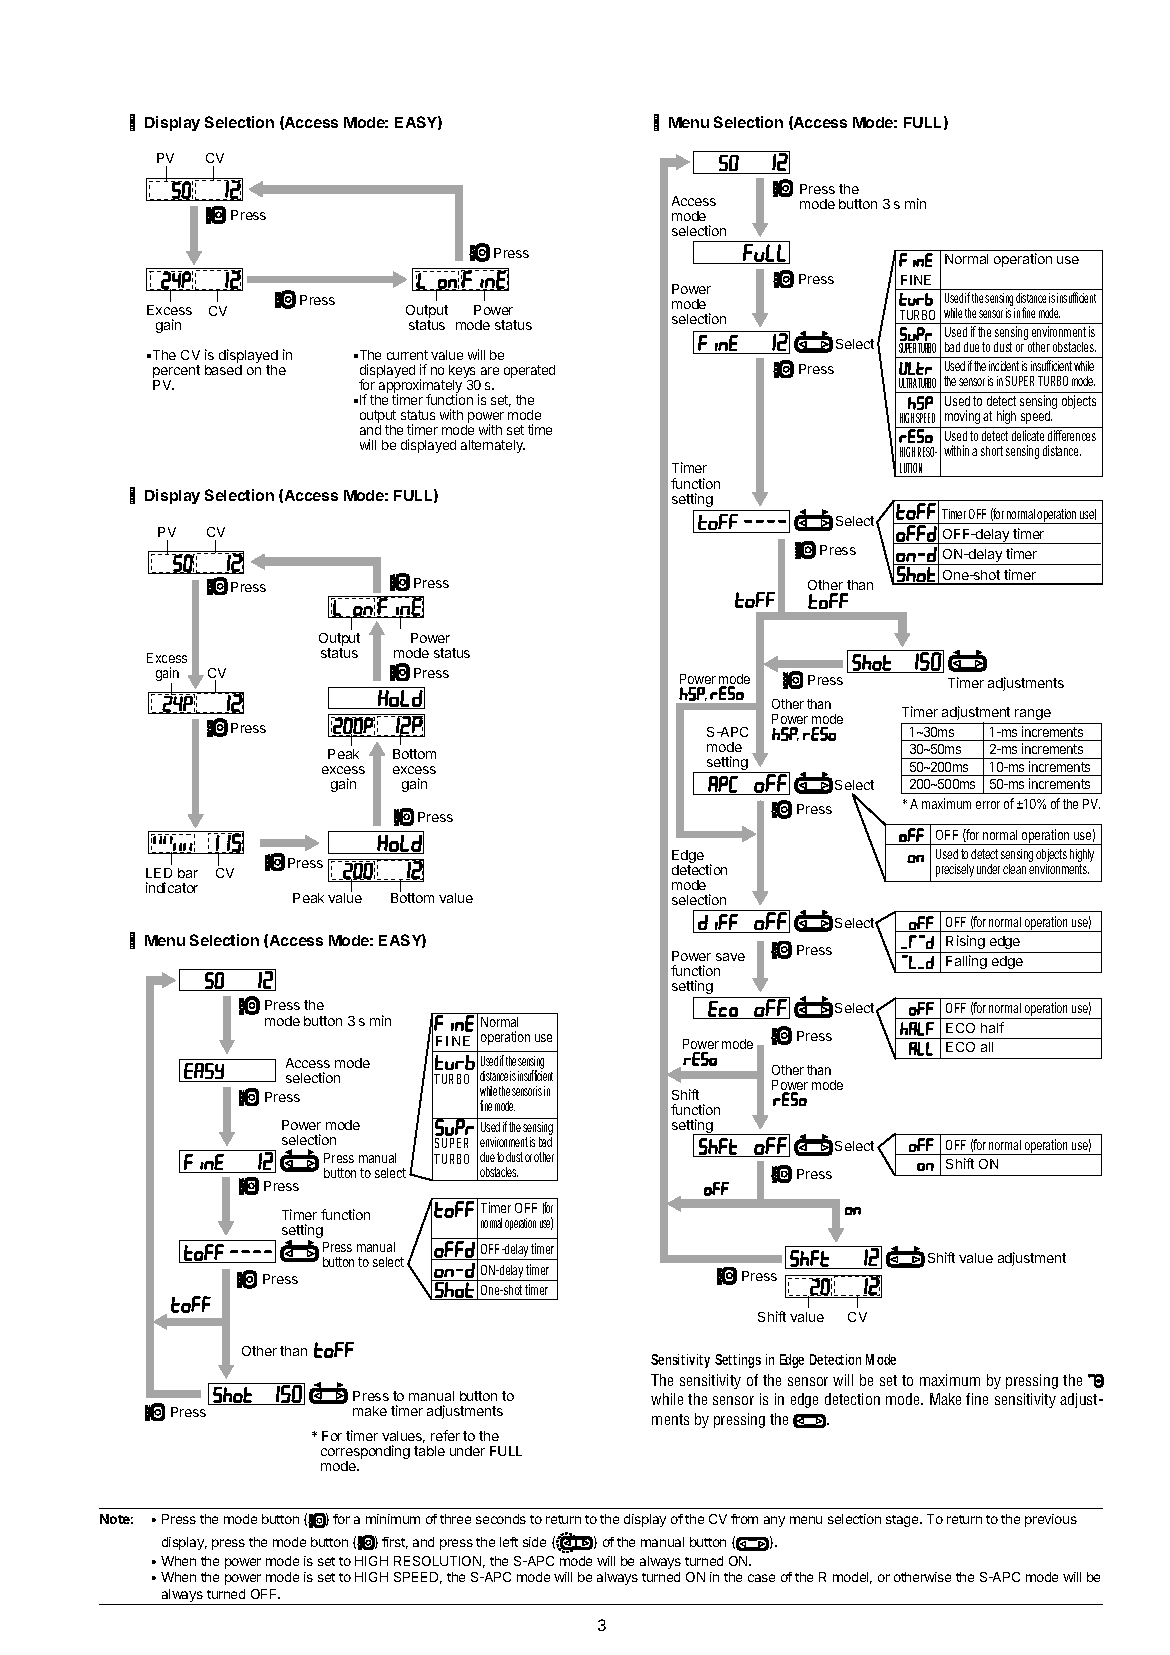 The height and width of the image is (1655, 1170). What do you see at coordinates (903, 1521) in the image?
I see `stage` at bounding box center [903, 1521].
